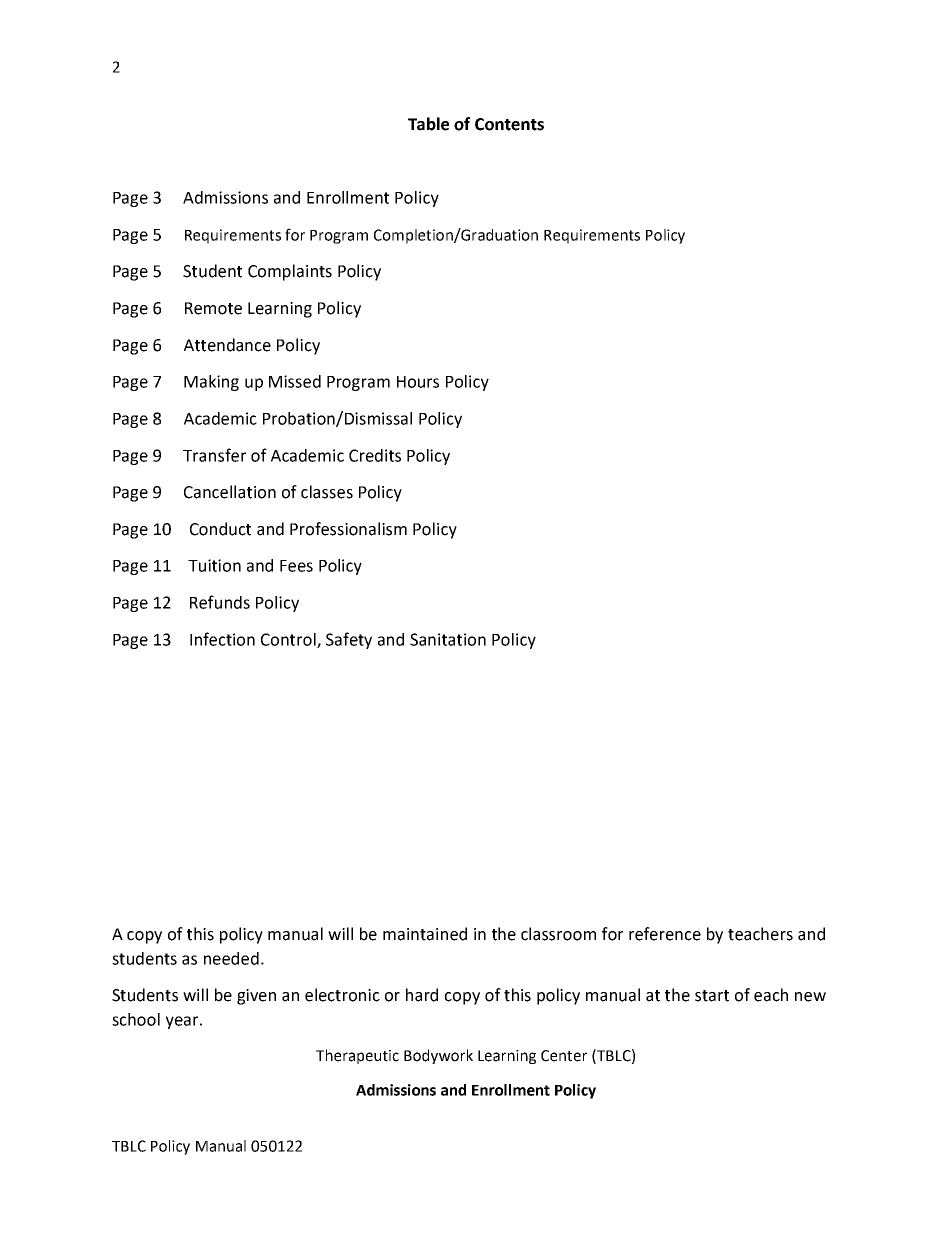 This screenshot has height=1233, width=952. I want to click on Bodywork, so click(438, 1056).
